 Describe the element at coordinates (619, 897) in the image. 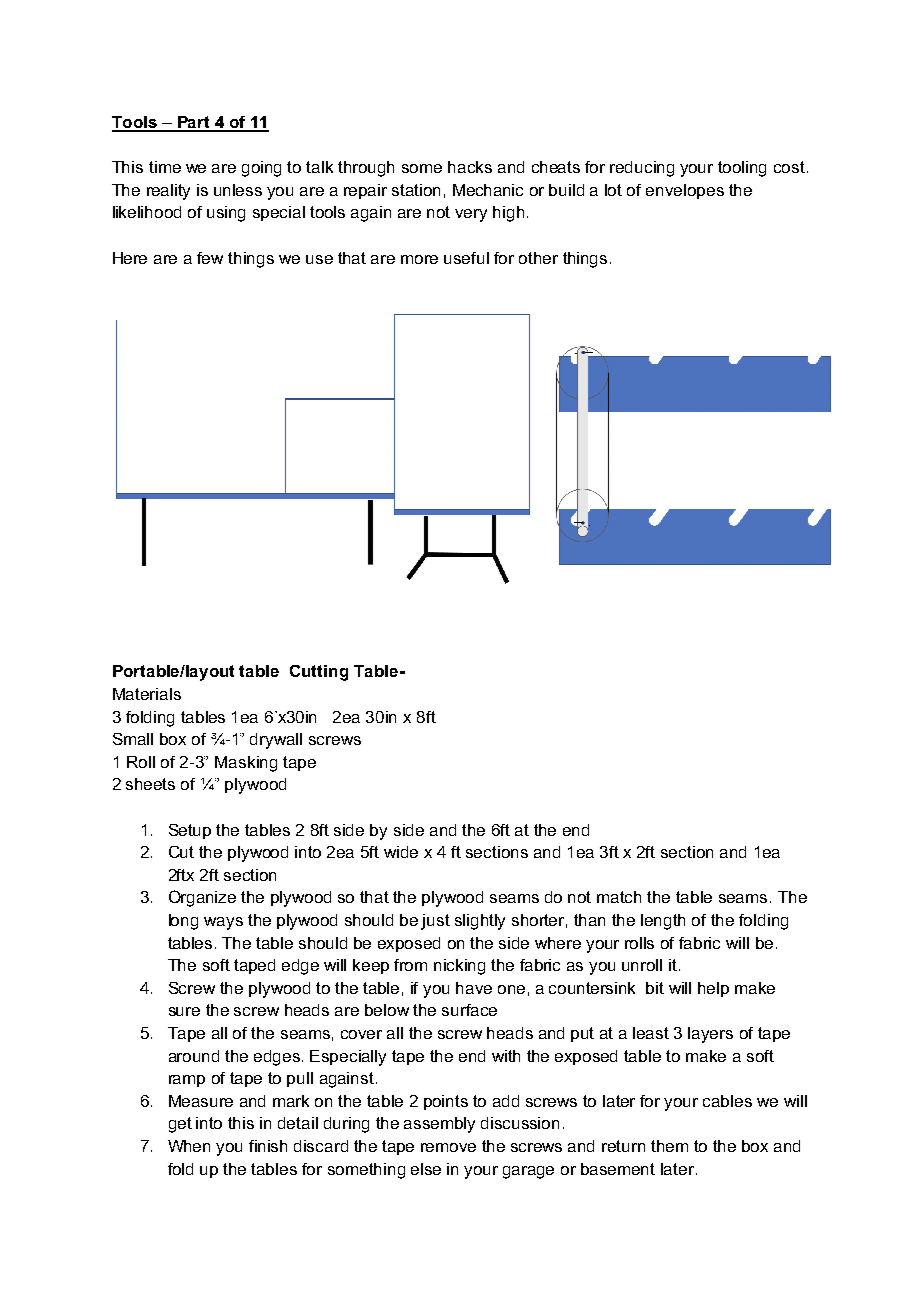

I see `match` at that location.
